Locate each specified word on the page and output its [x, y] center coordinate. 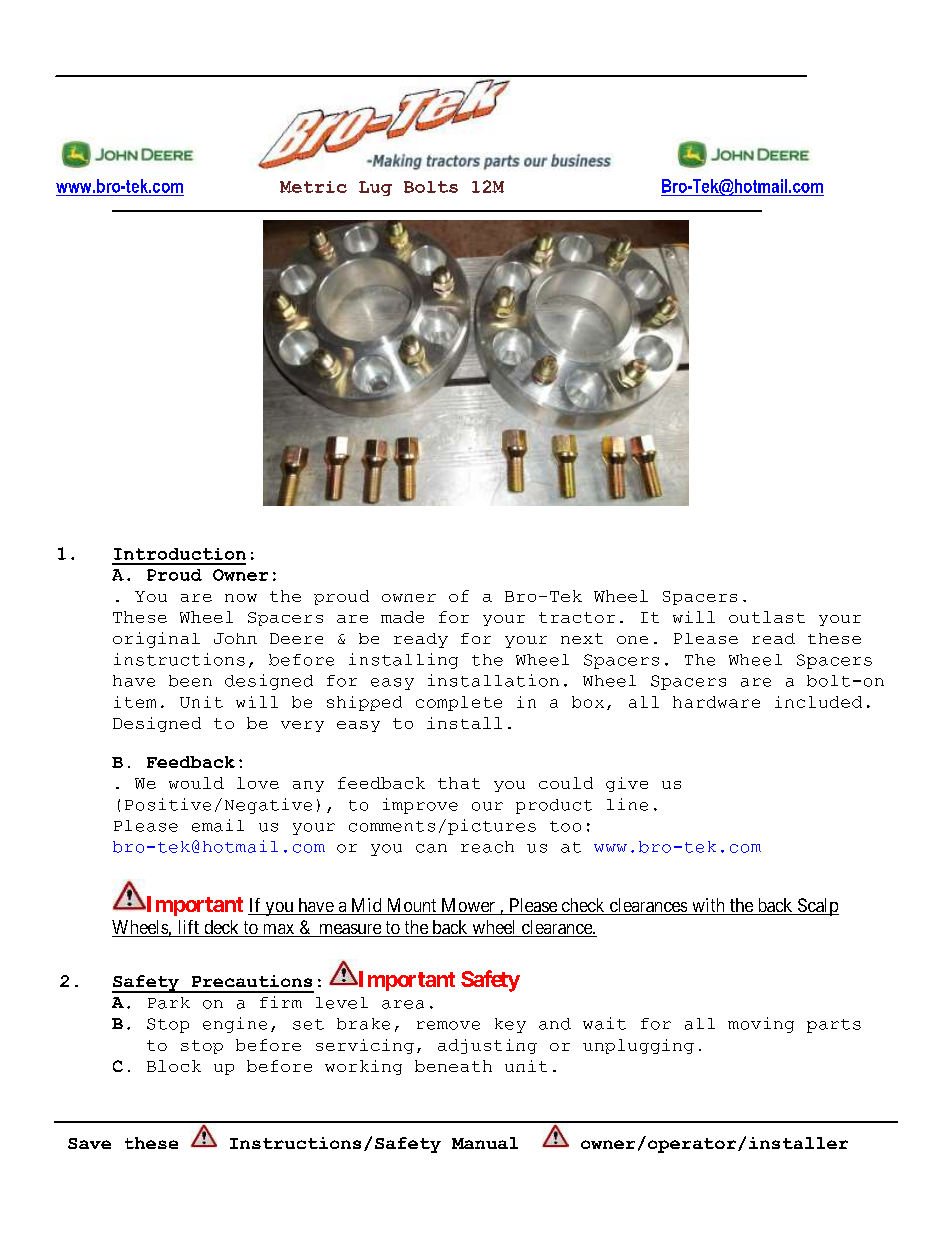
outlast [767, 617]
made [402, 617]
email [218, 825]
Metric [313, 187]
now [241, 598]
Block [174, 1066]
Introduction [180, 554]
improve [420, 806]
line [627, 804]
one [632, 640]
